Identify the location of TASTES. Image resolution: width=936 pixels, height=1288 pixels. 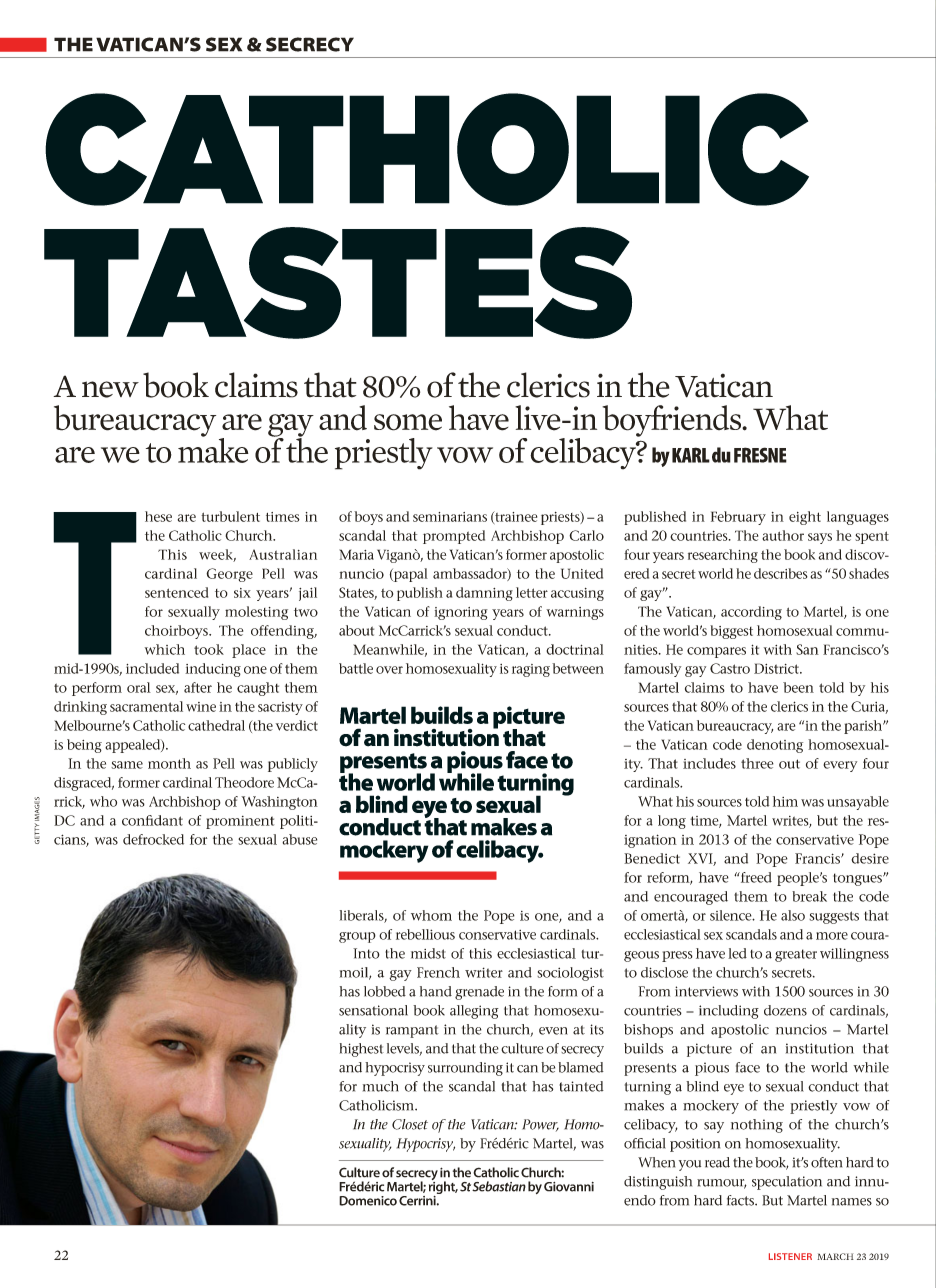
(338, 283).
